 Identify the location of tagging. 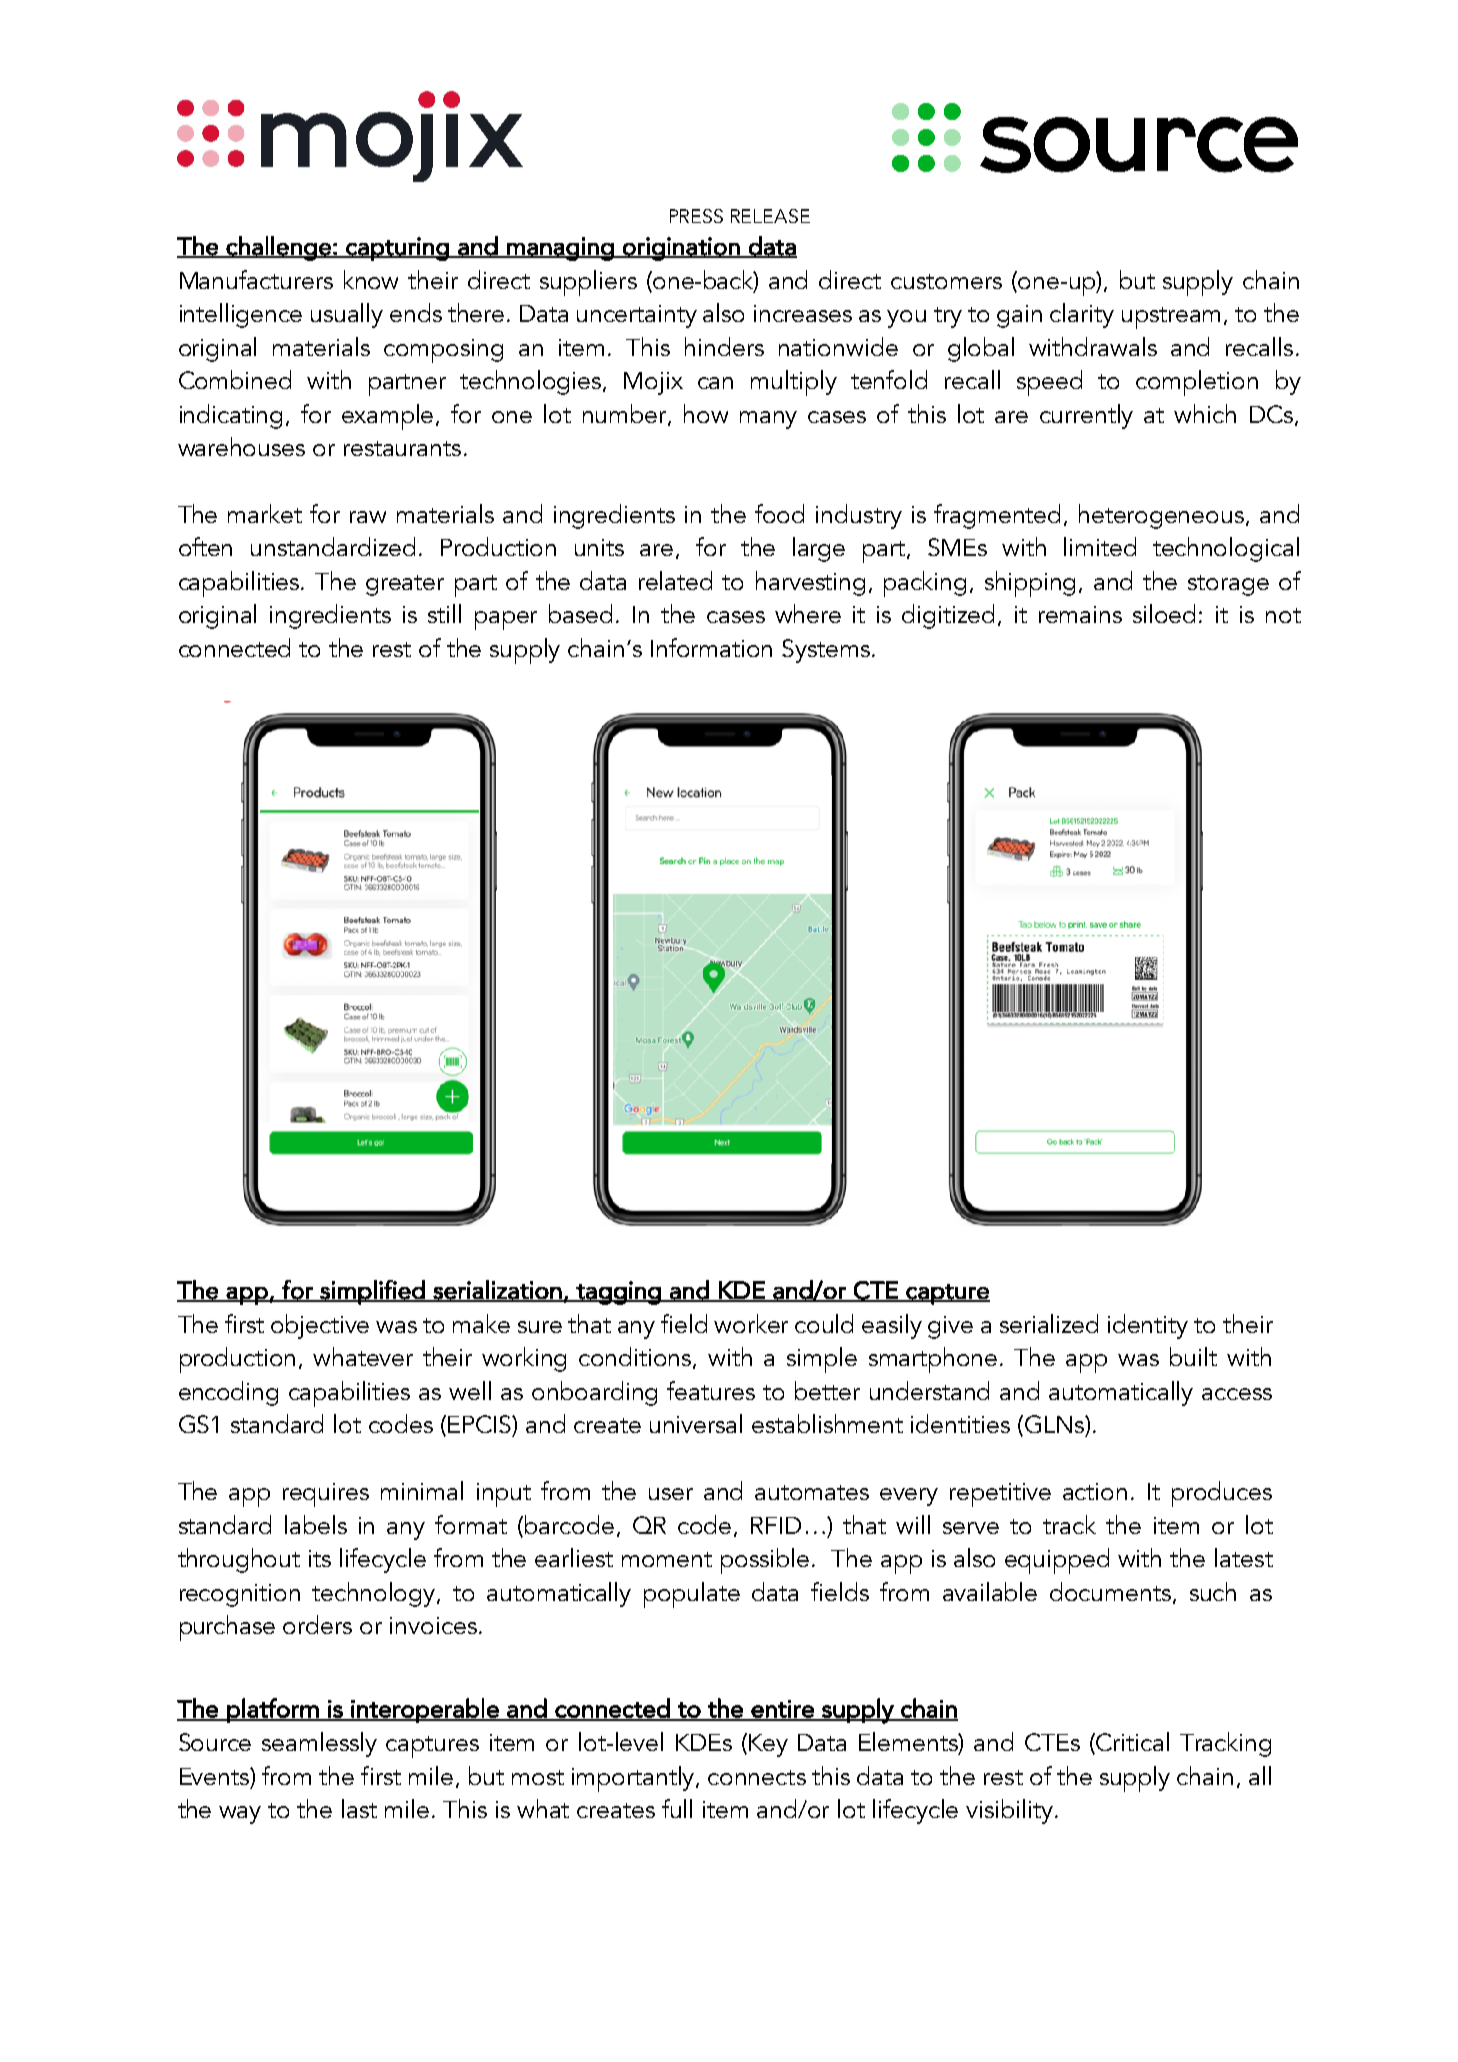
(618, 1293).
